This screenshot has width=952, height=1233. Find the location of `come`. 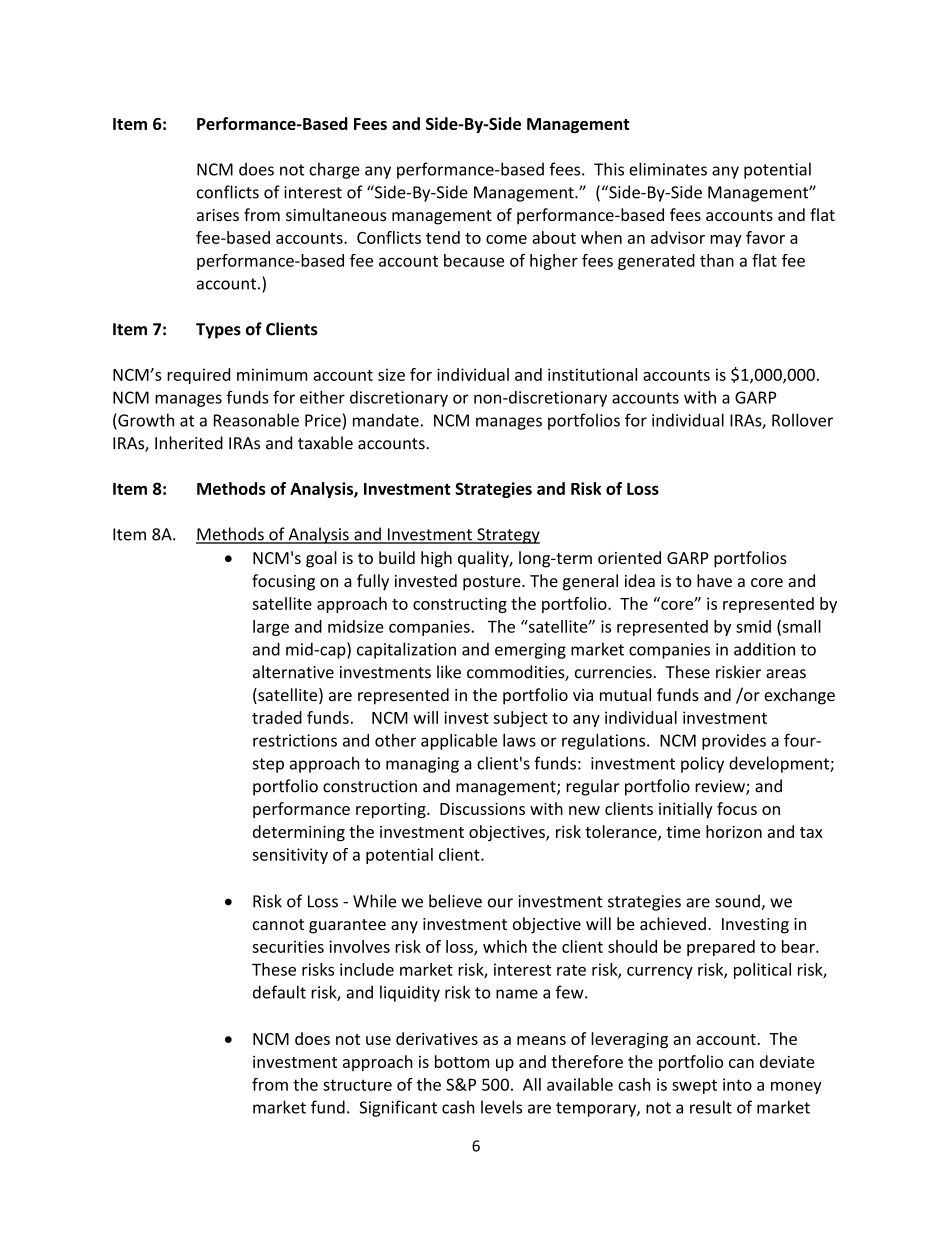

come is located at coordinates (506, 239).
